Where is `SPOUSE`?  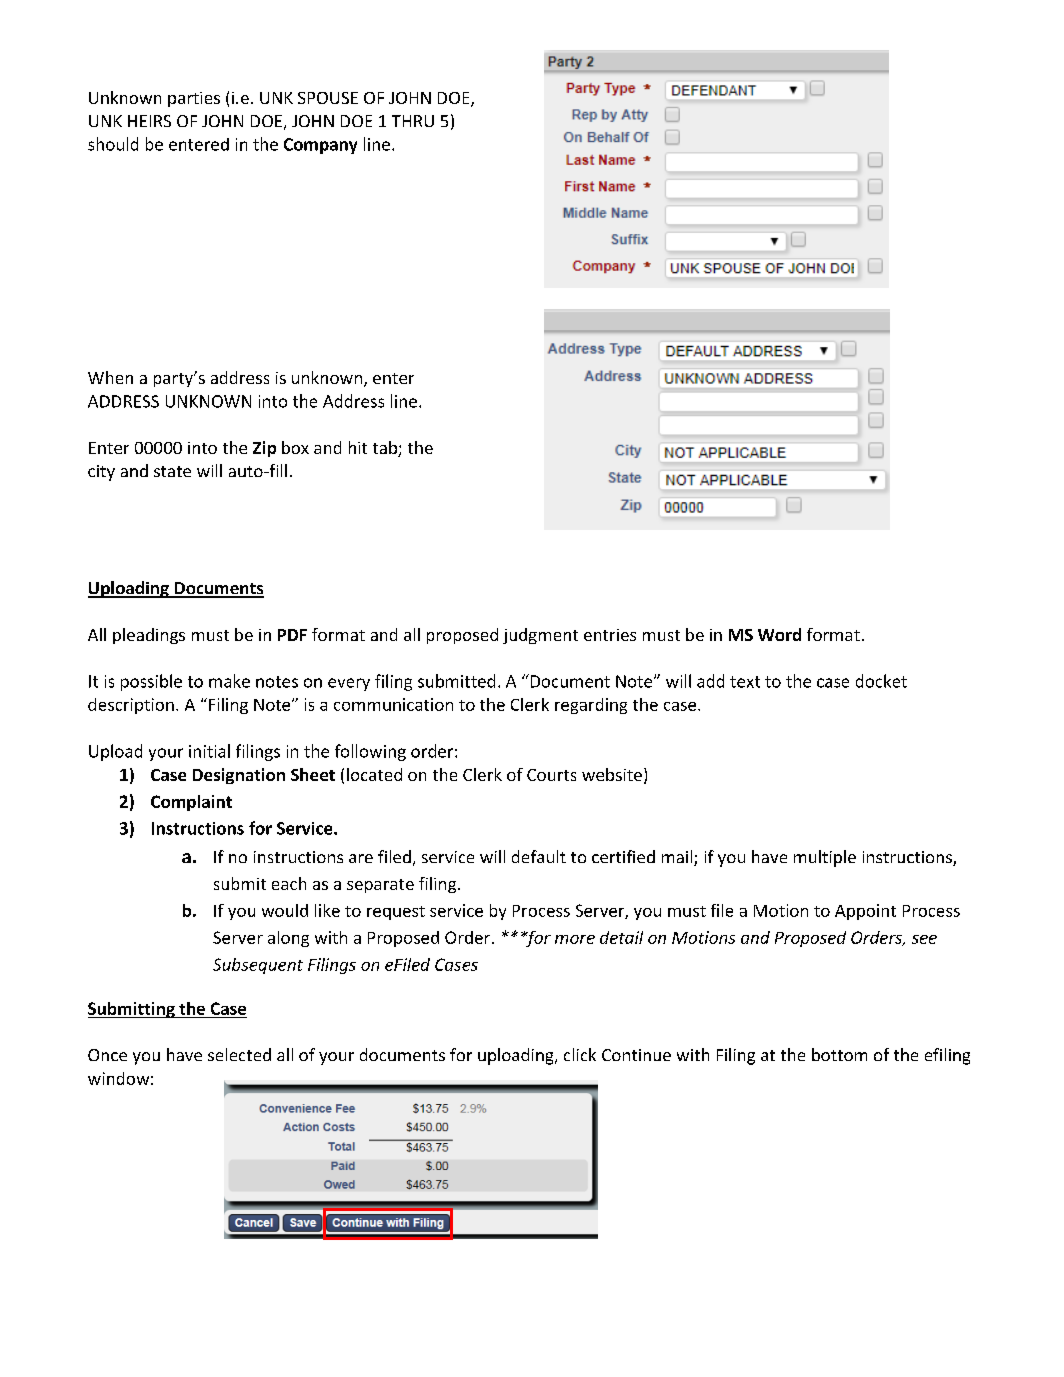 SPOUSE is located at coordinates (328, 98).
